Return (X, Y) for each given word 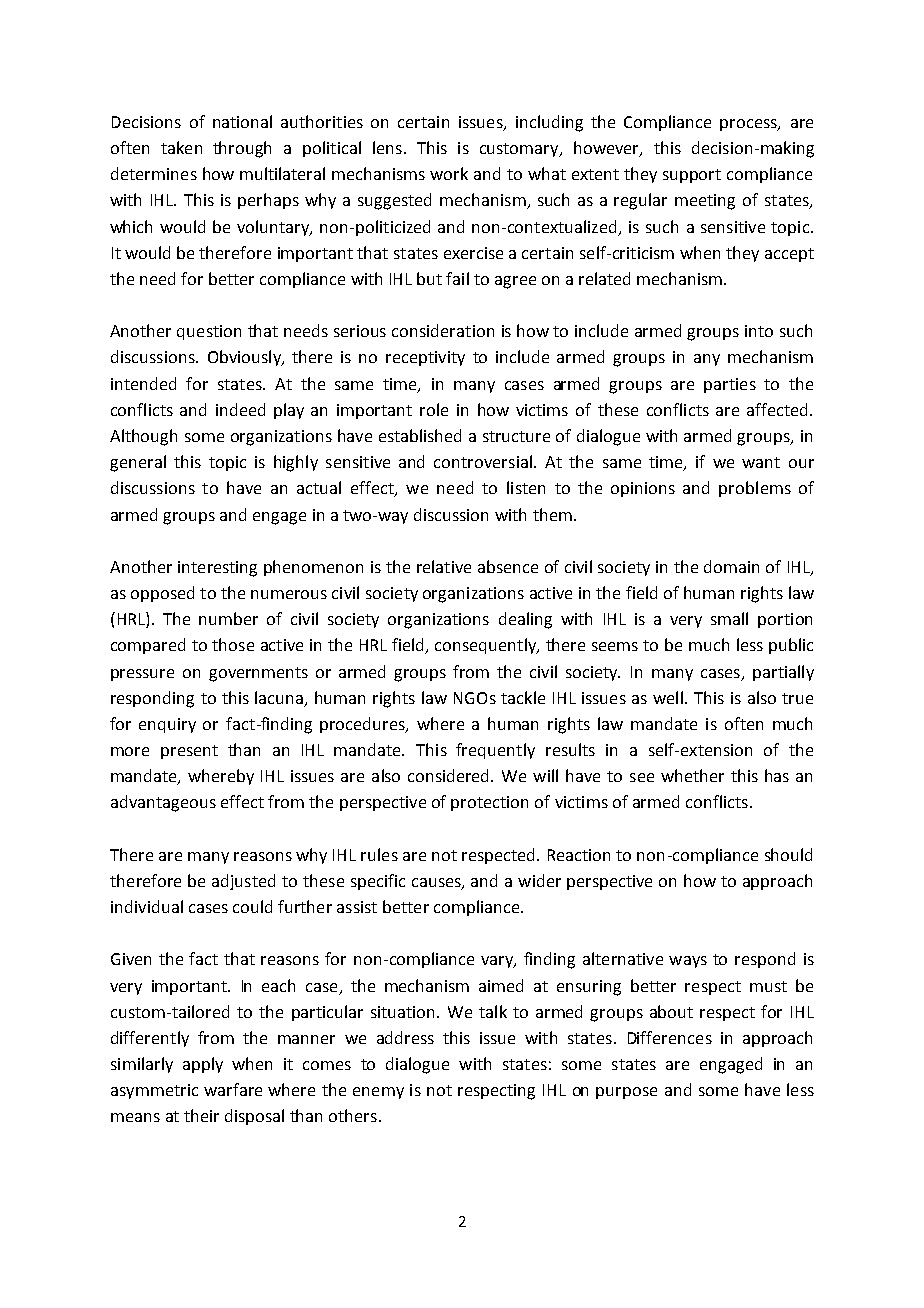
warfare (233, 1089)
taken (181, 147)
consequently (487, 646)
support (692, 176)
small (729, 618)
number (228, 618)
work (449, 173)
